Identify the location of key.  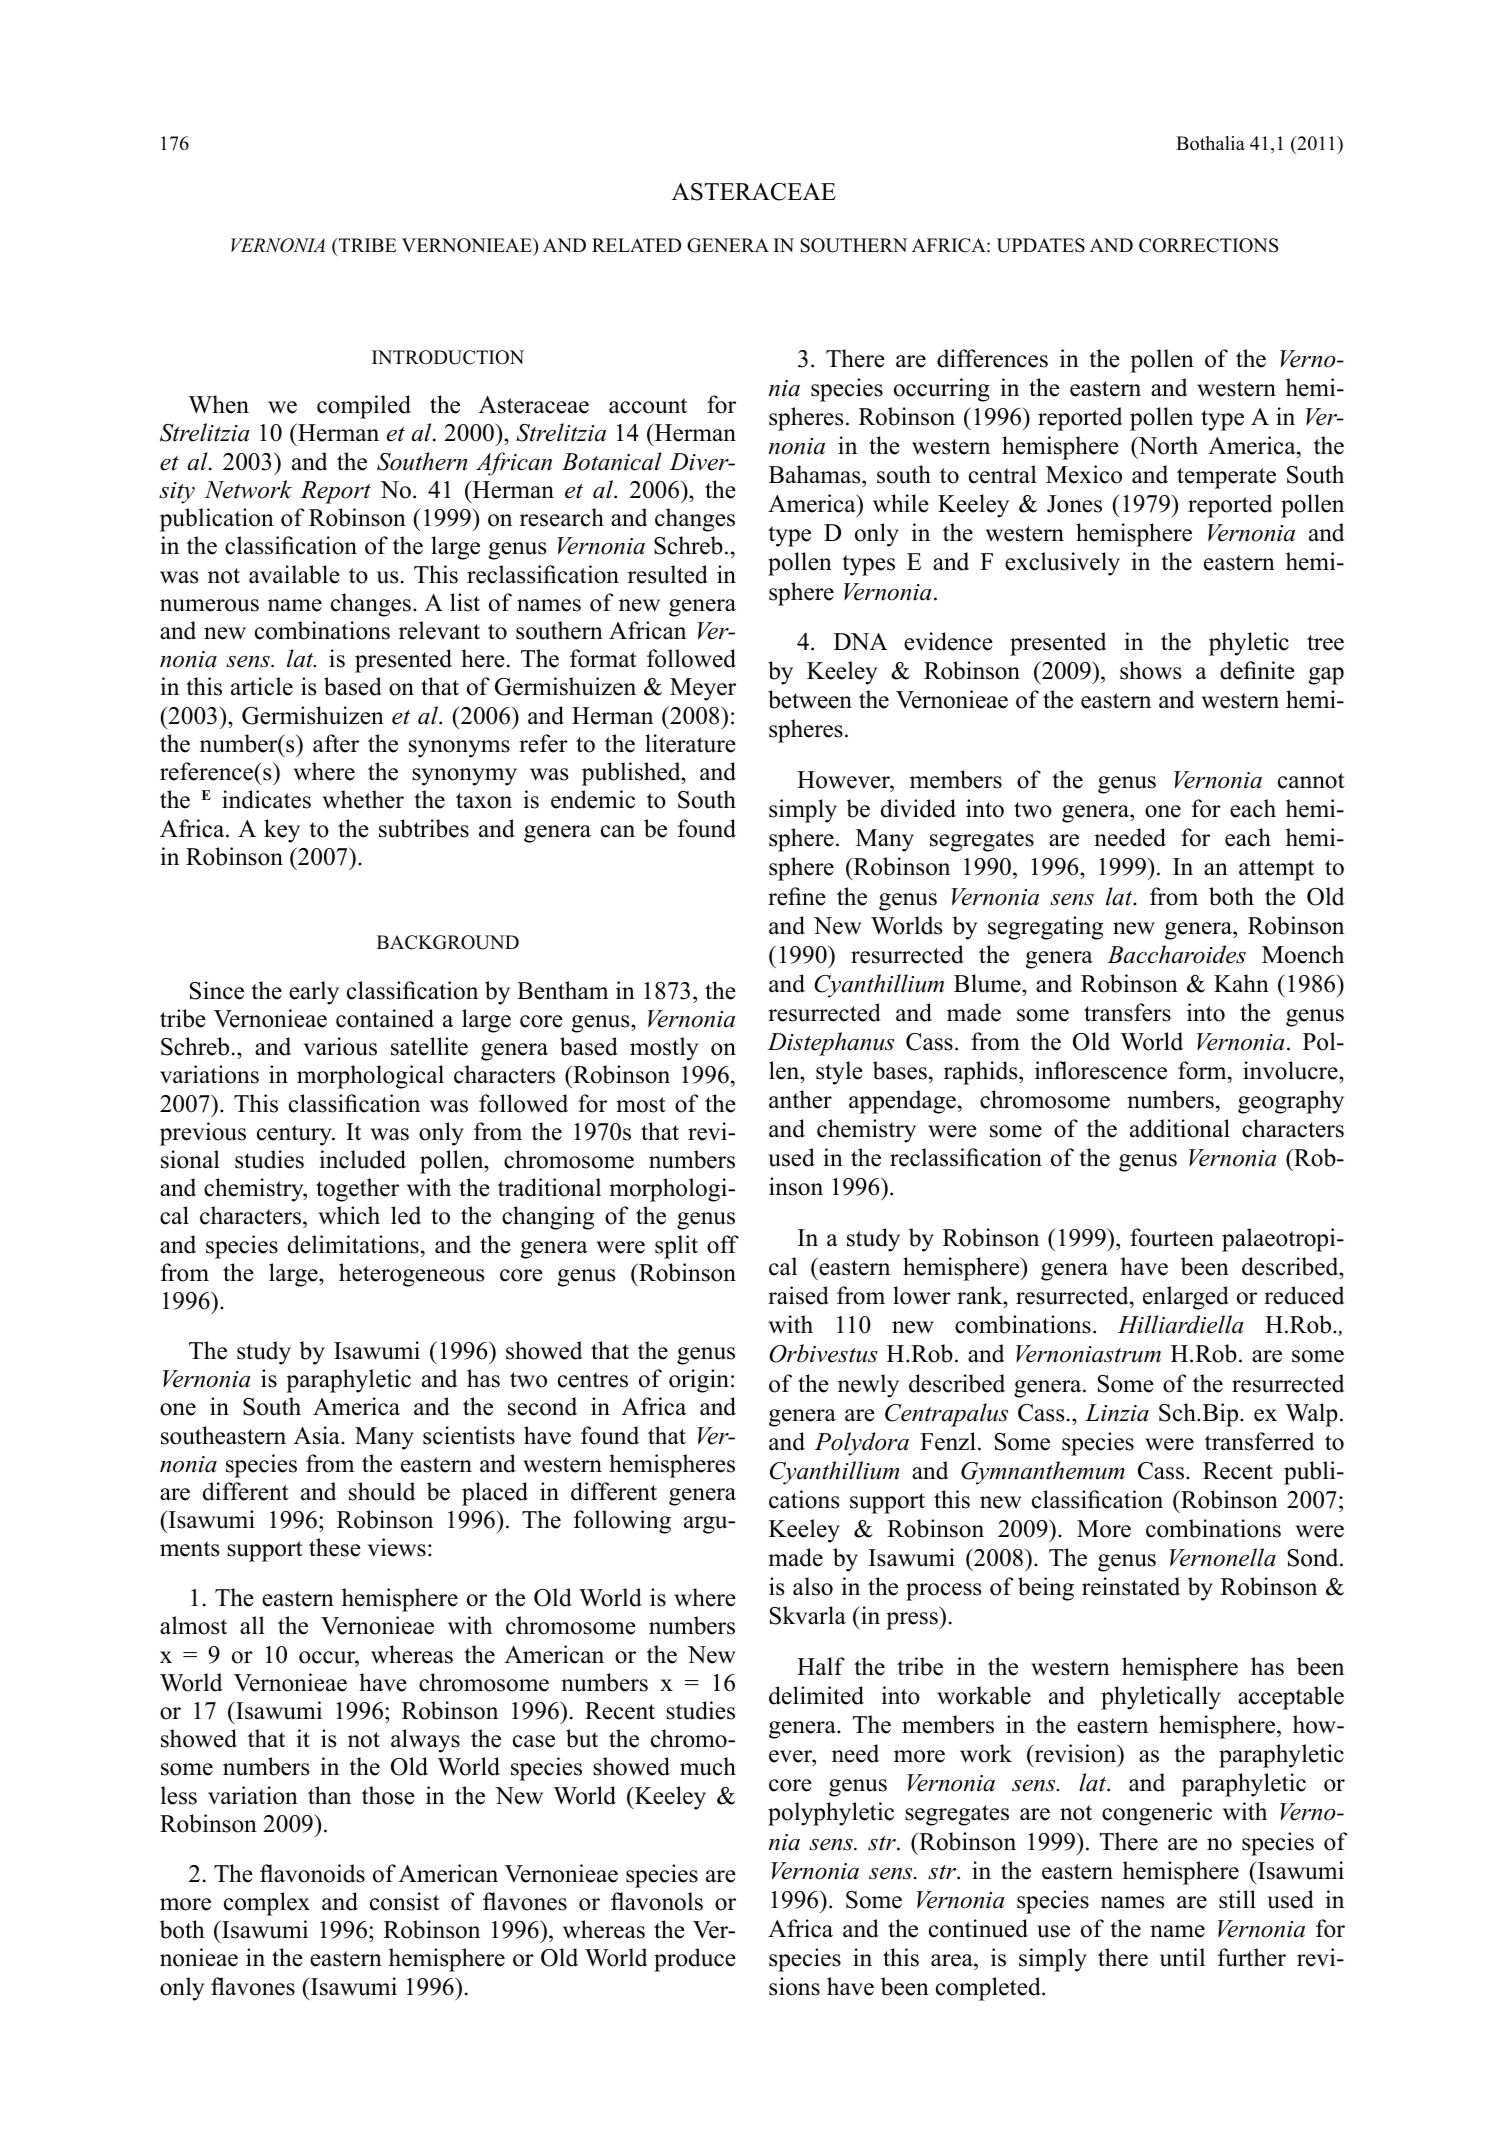
(282, 831).
